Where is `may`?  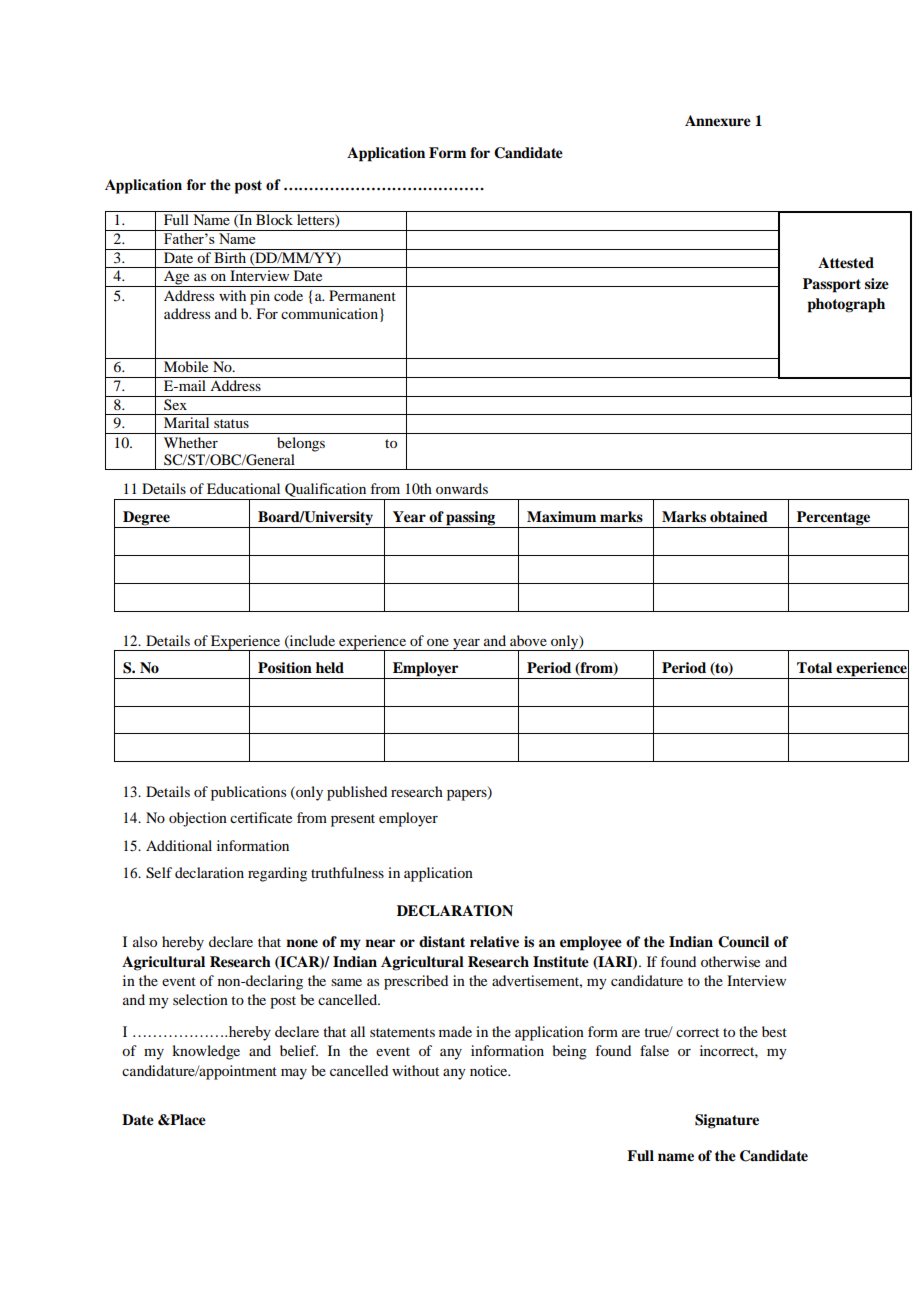
may is located at coordinates (294, 1074).
